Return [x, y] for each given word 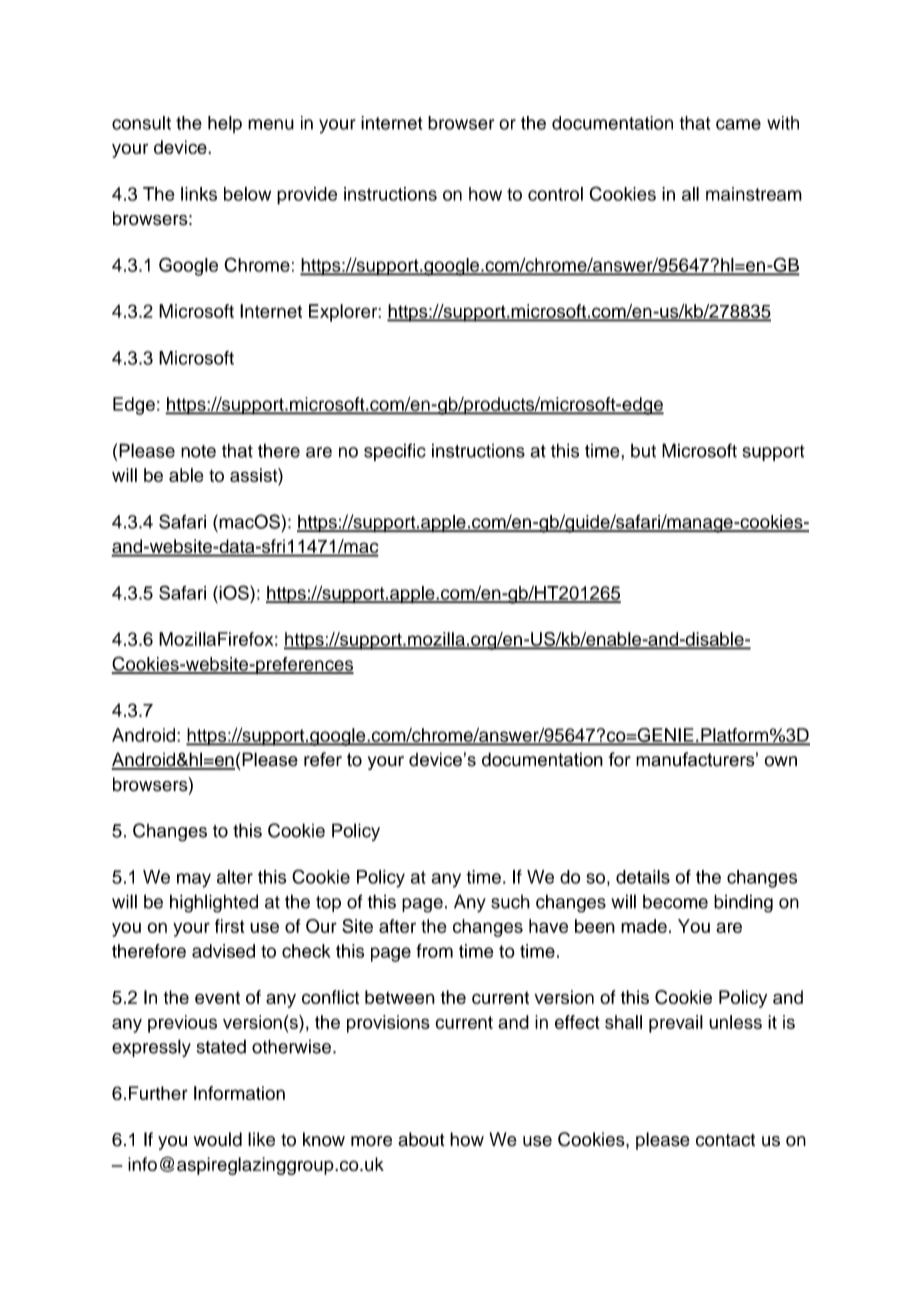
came [738, 124]
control [555, 194]
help [225, 124]
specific [395, 452]
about [421, 1139]
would [218, 1139]
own [781, 761]
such [510, 902]
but [643, 451]
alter [235, 877]
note [198, 451]
